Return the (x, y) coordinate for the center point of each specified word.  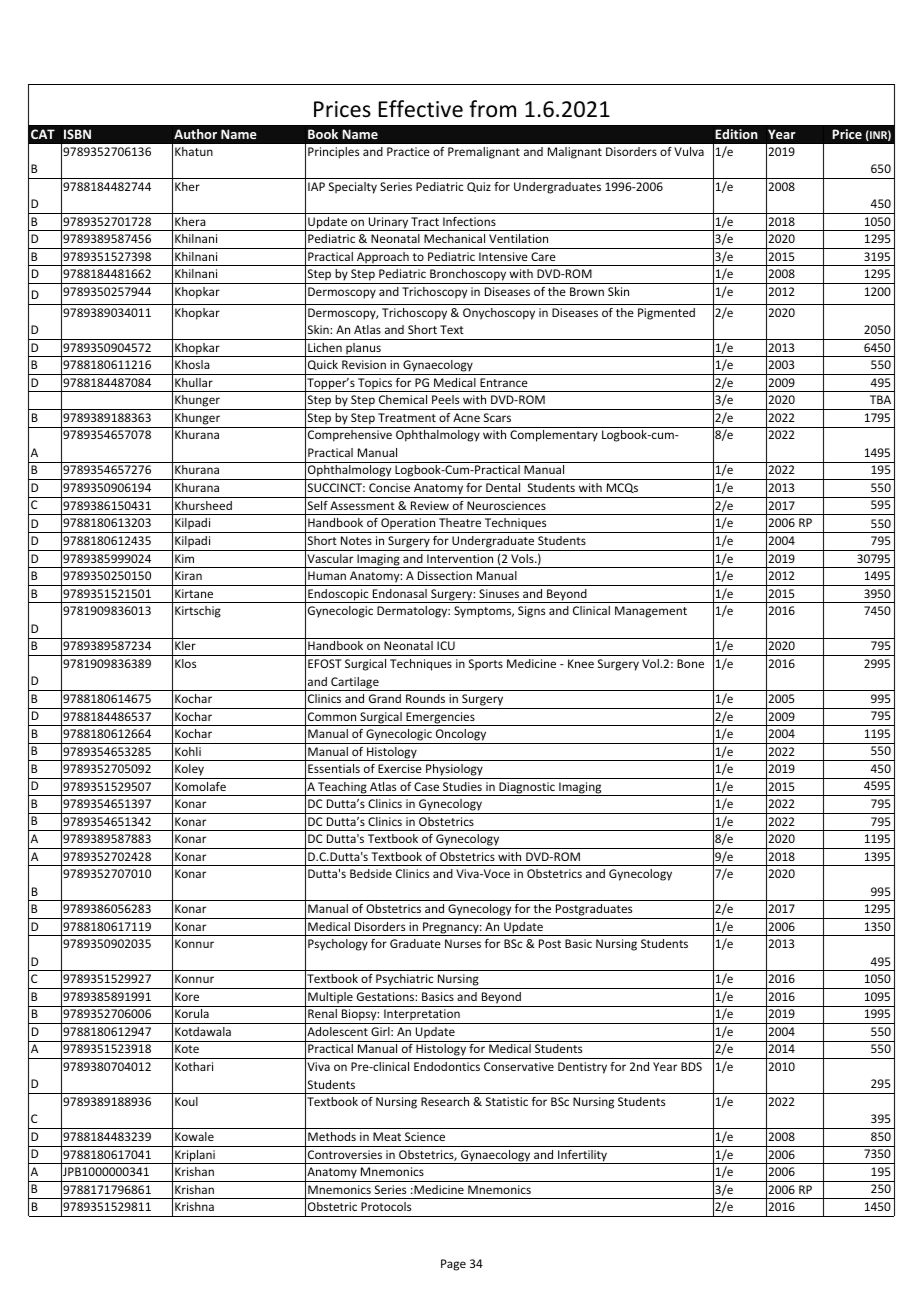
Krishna (194, 1206)
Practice (408, 151)
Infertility (583, 1157)
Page (453, 1265)
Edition (736, 134)
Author (195, 134)
